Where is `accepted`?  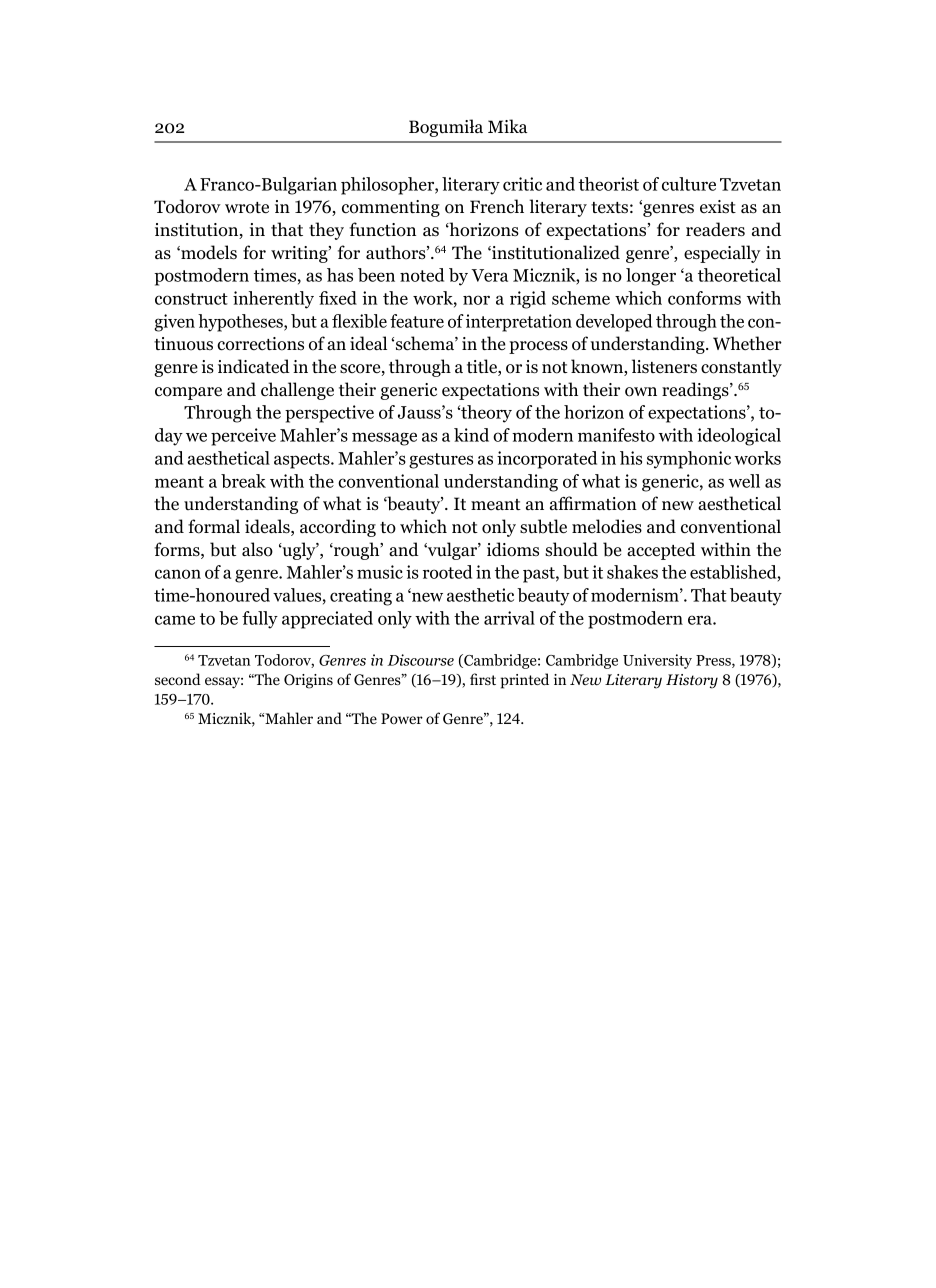
accepted is located at coordinates (661, 551).
